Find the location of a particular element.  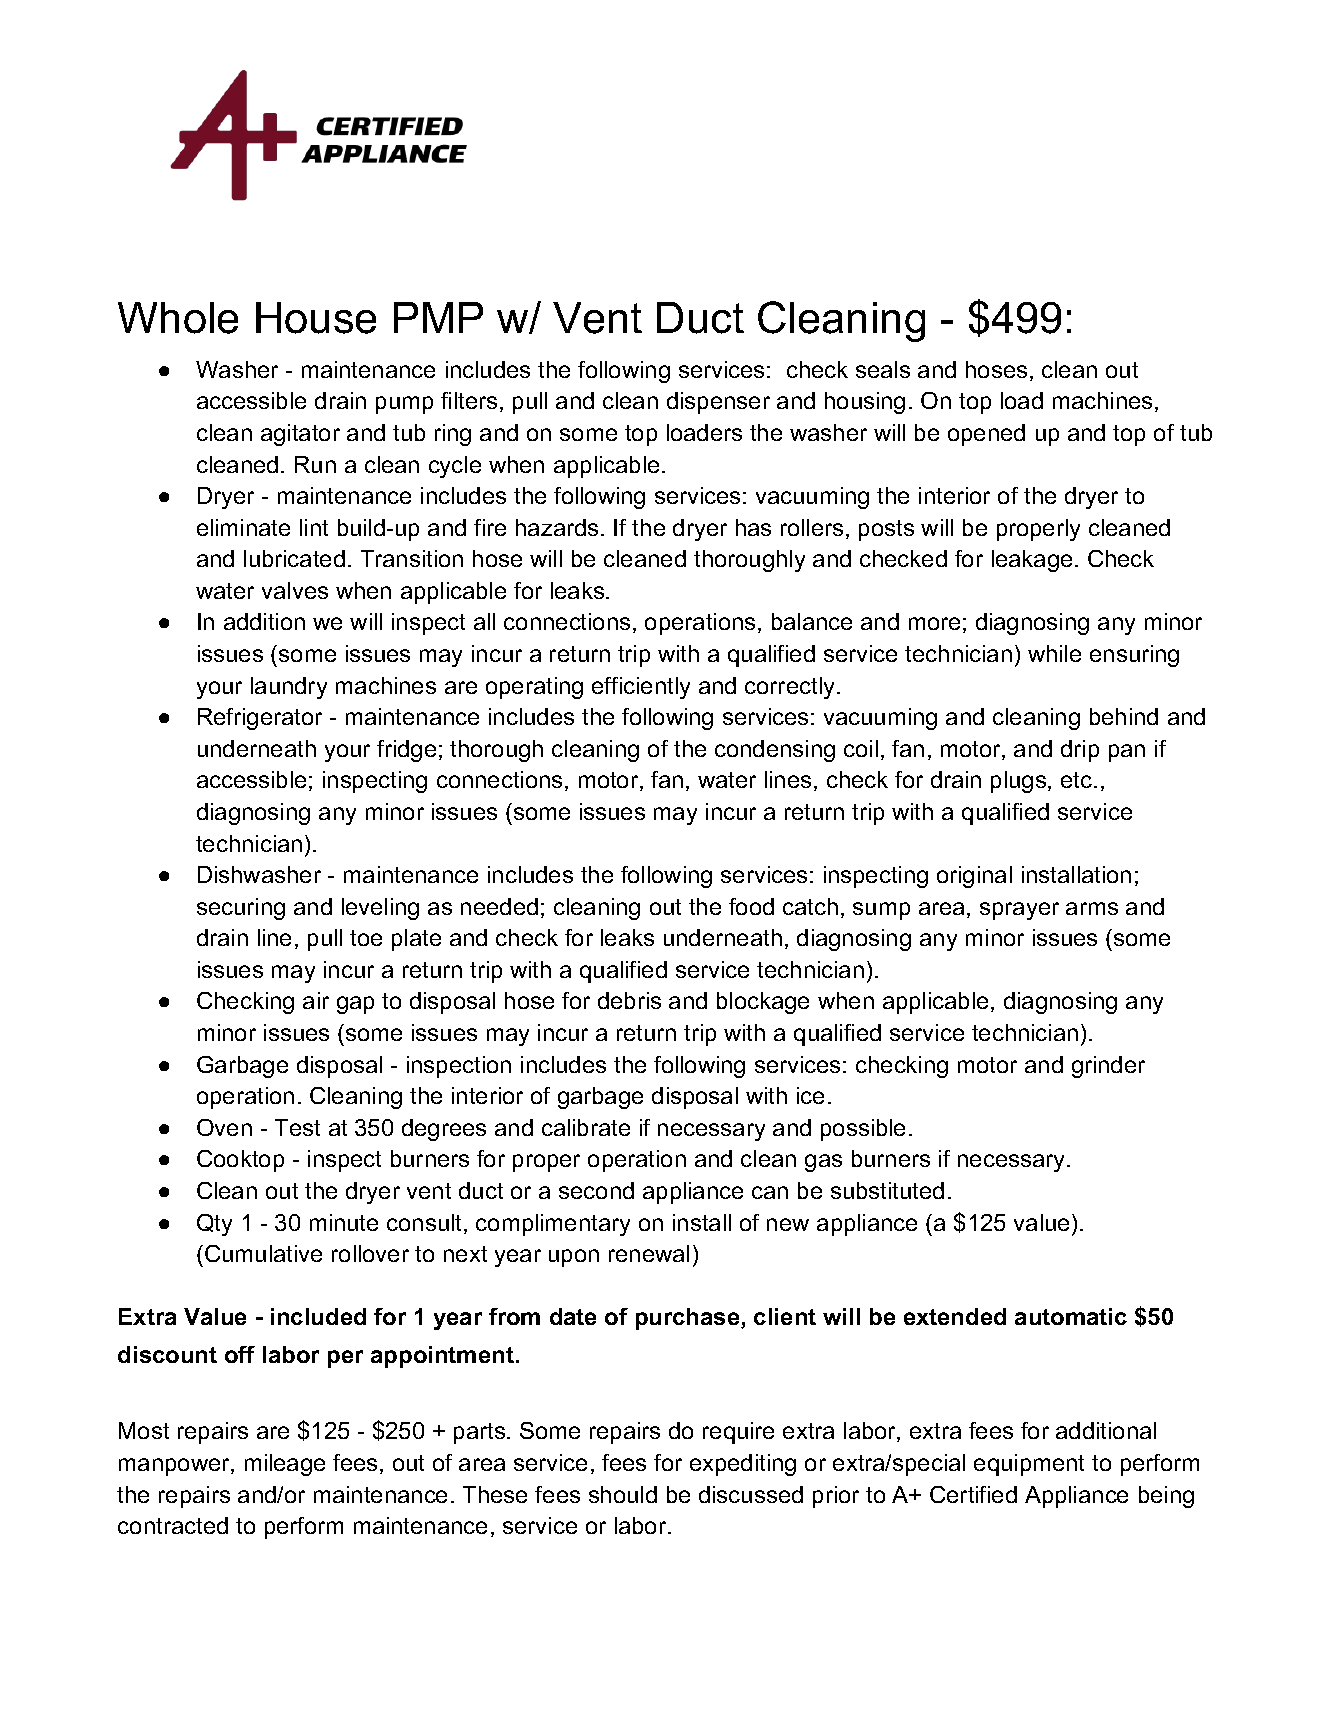

food is located at coordinates (751, 906).
